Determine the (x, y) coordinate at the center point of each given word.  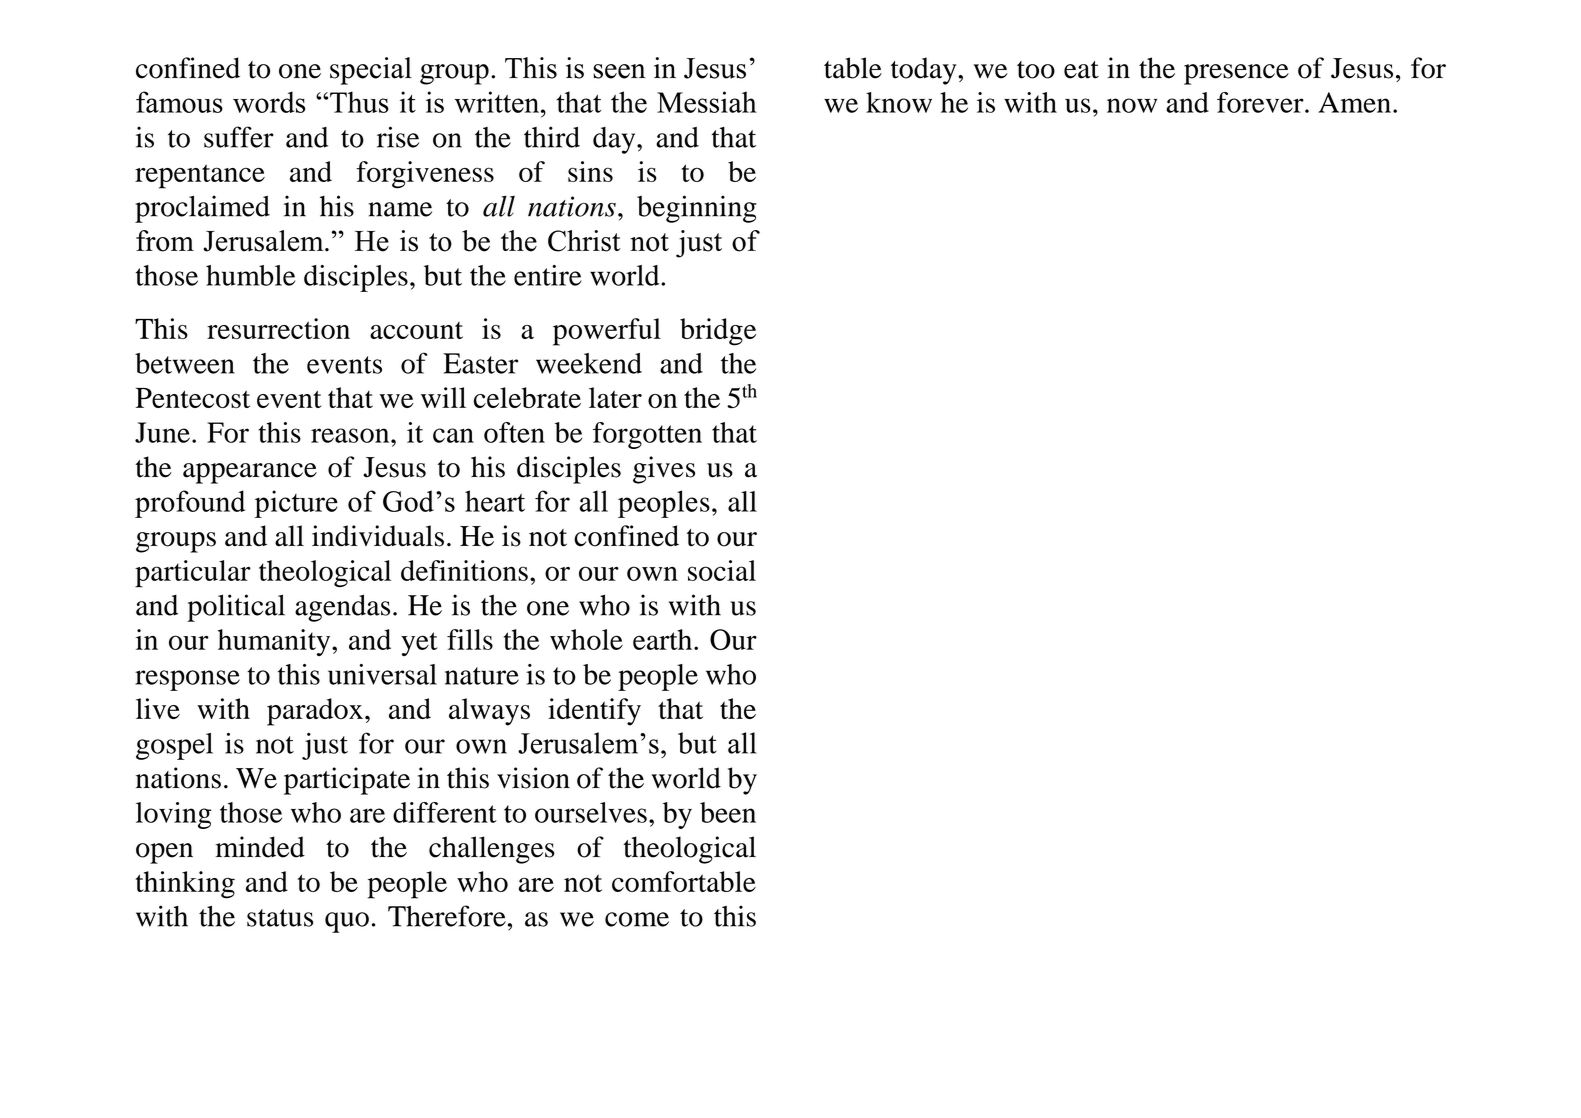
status (280, 918)
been (728, 812)
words (269, 102)
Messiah (707, 102)
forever (1261, 102)
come (637, 919)
